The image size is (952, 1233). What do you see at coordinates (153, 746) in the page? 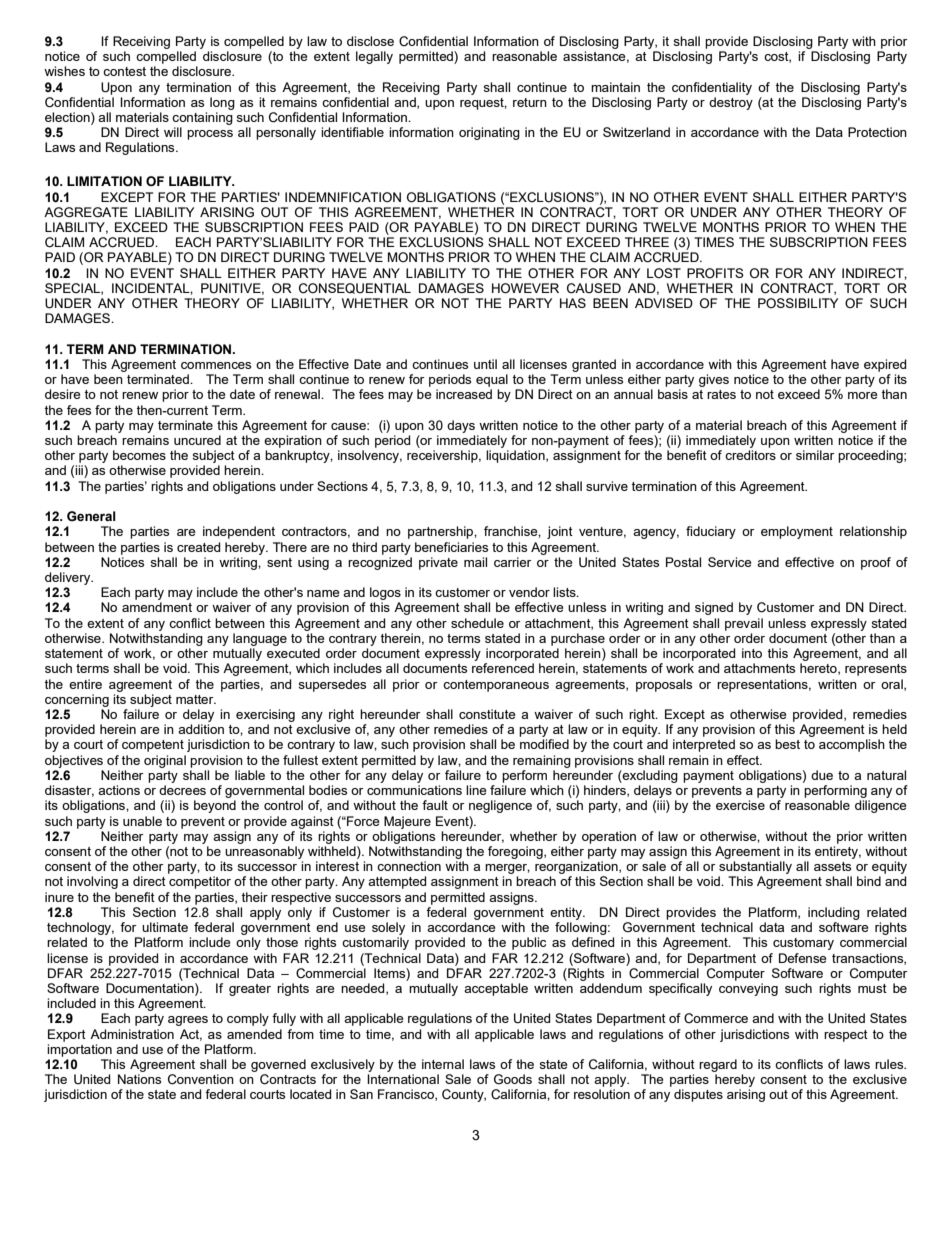
I see `competent` at bounding box center [153, 746].
